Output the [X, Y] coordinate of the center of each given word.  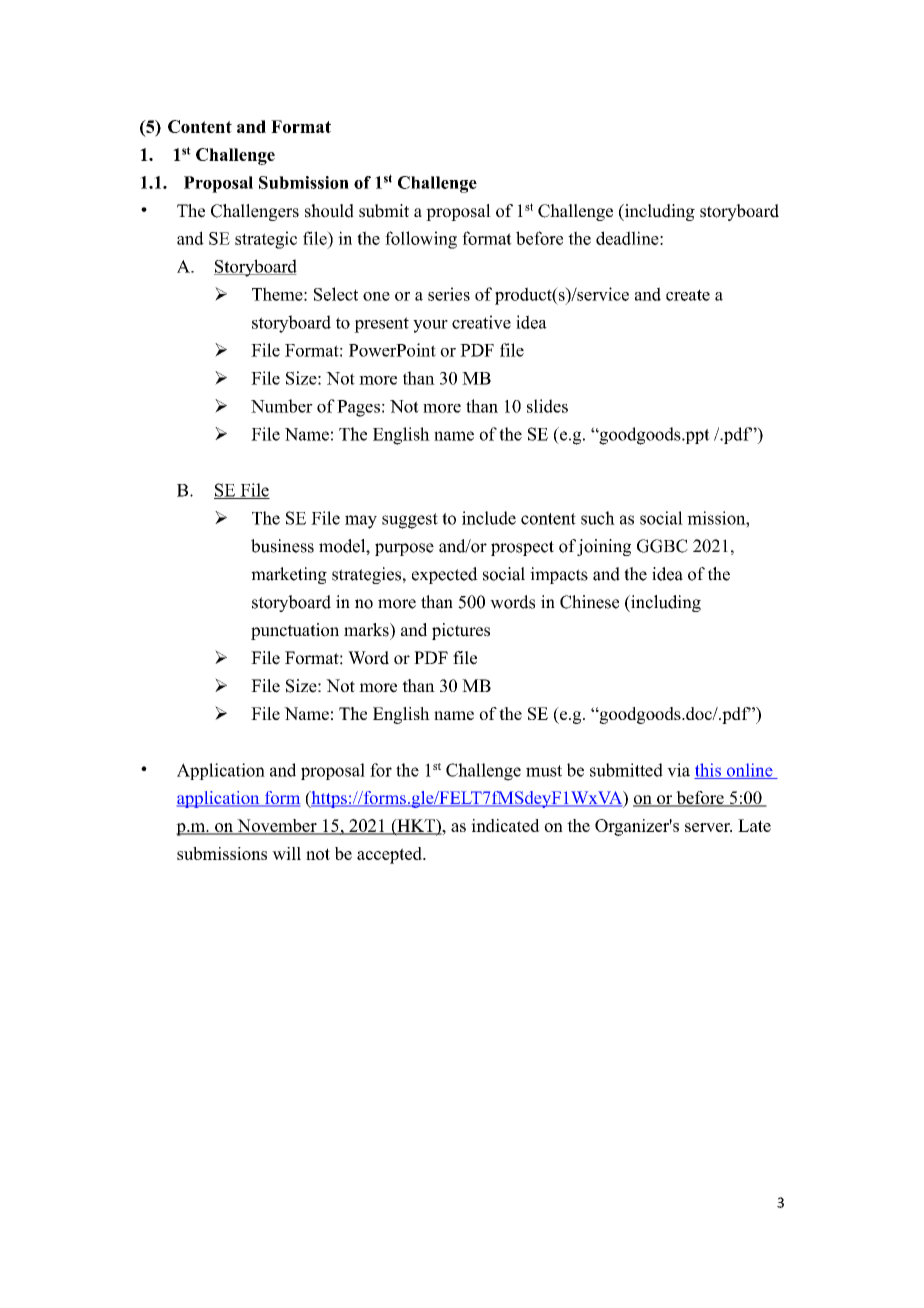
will [286, 853]
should [329, 211]
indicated [505, 825]
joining [604, 547]
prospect [522, 548]
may [361, 522]
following [421, 240]
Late [754, 825]
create [688, 295]
